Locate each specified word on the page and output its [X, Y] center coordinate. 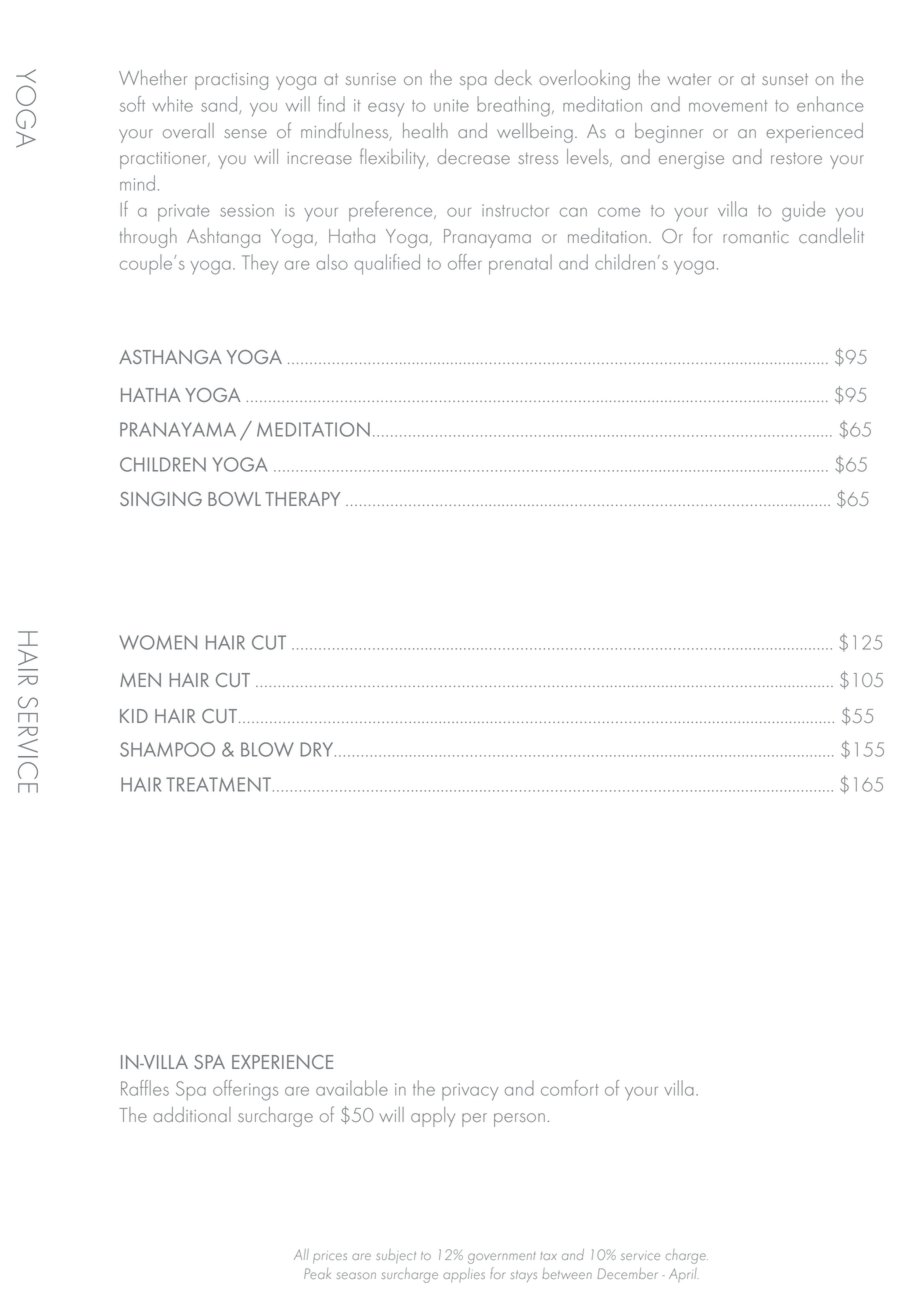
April [684, 1275]
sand [220, 105]
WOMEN [158, 642]
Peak [317, 1273]
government [502, 1258]
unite [451, 105]
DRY [318, 749]
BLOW [267, 749]
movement [728, 106]
